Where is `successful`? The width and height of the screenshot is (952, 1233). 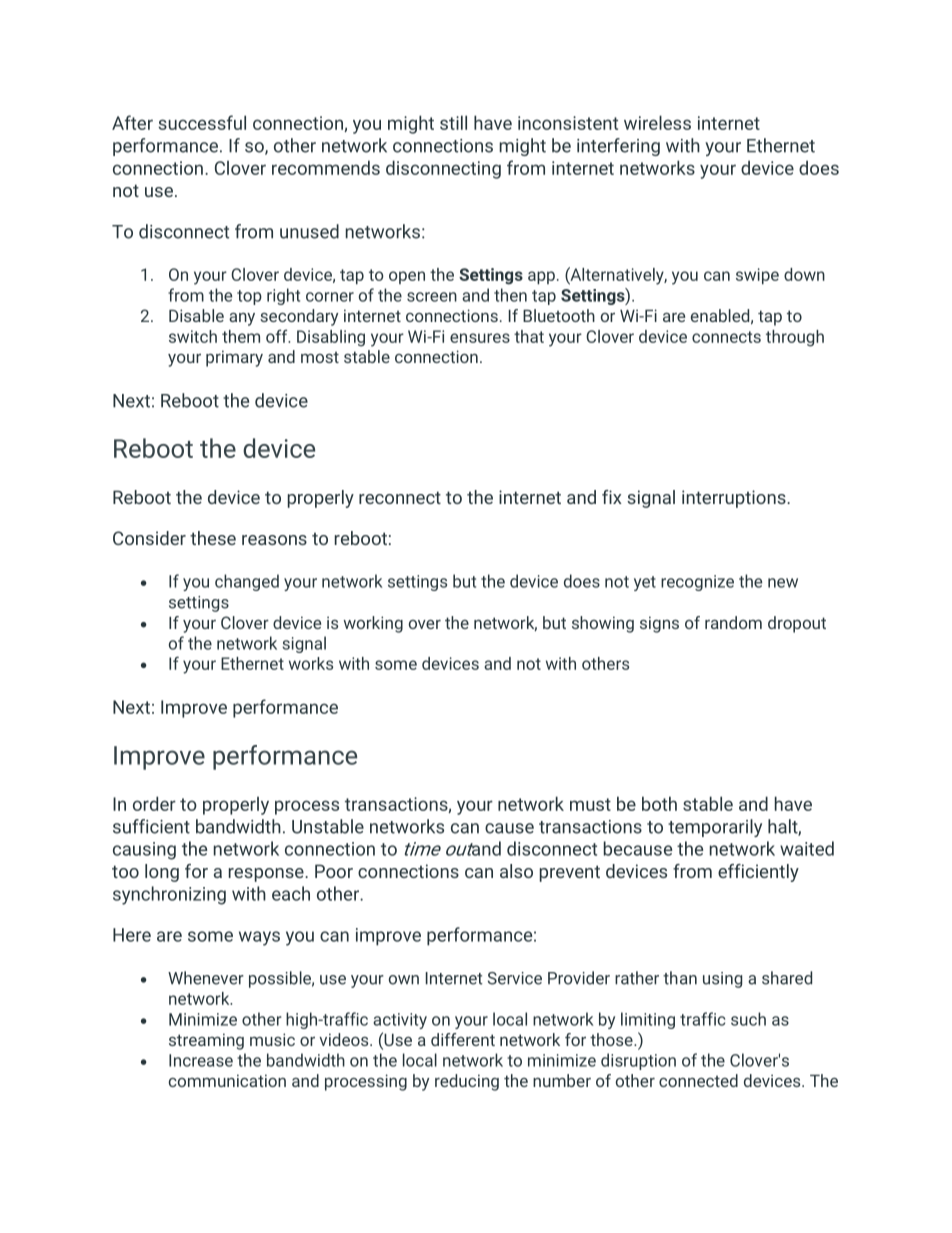 successful is located at coordinates (202, 122).
